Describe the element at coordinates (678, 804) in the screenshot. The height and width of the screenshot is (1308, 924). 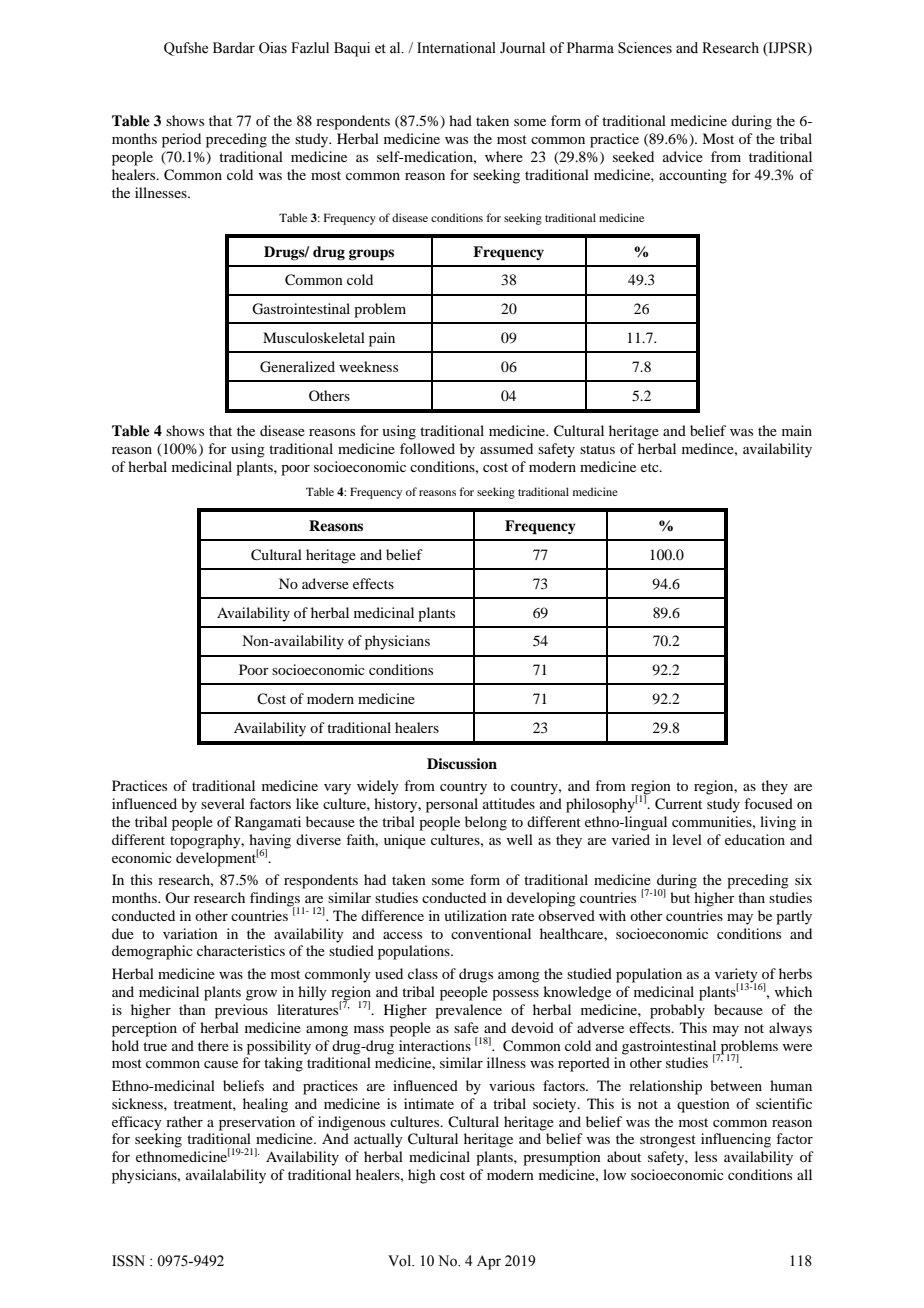
I see `Current` at that location.
